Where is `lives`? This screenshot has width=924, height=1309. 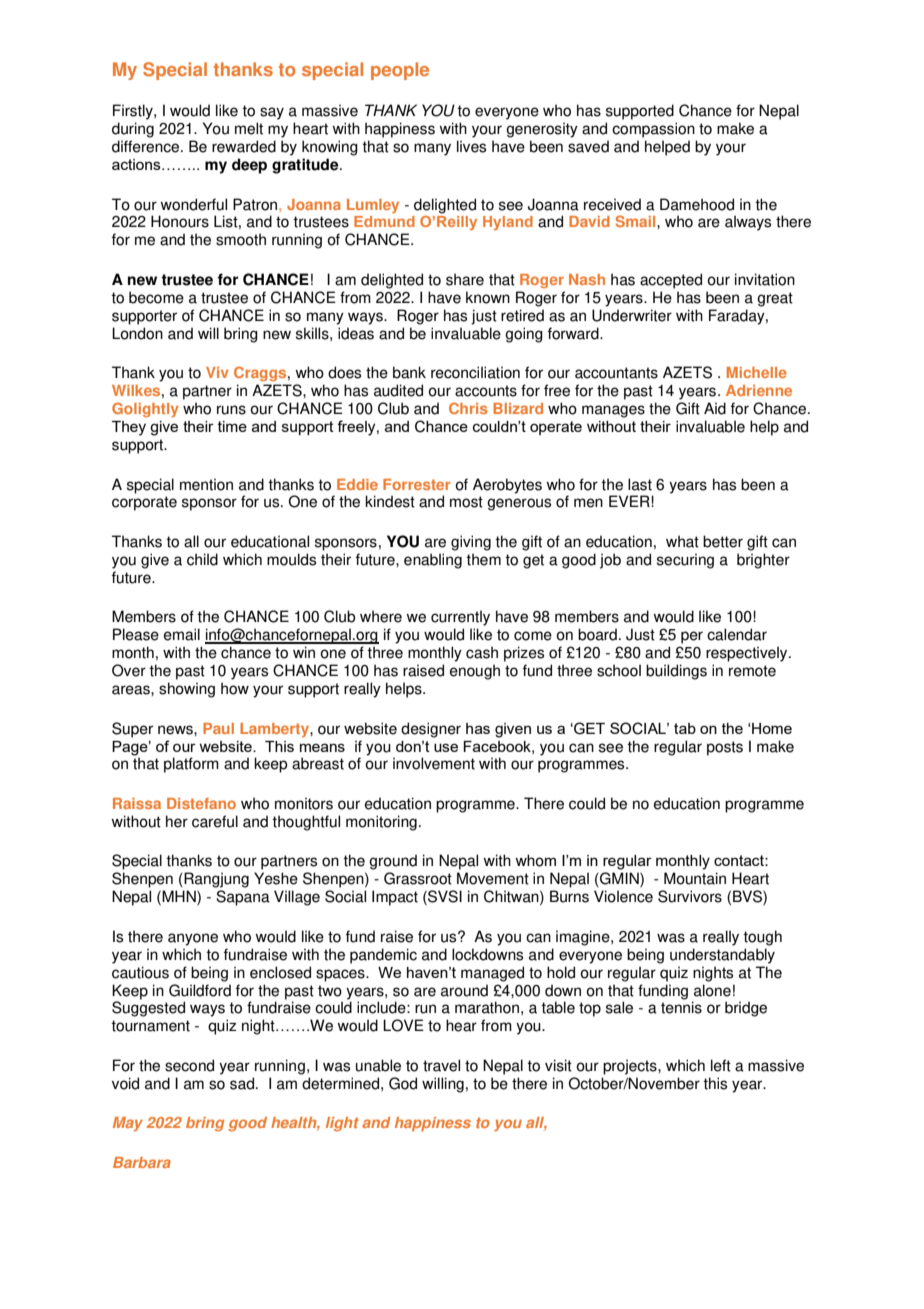 lives is located at coordinates (471, 146).
